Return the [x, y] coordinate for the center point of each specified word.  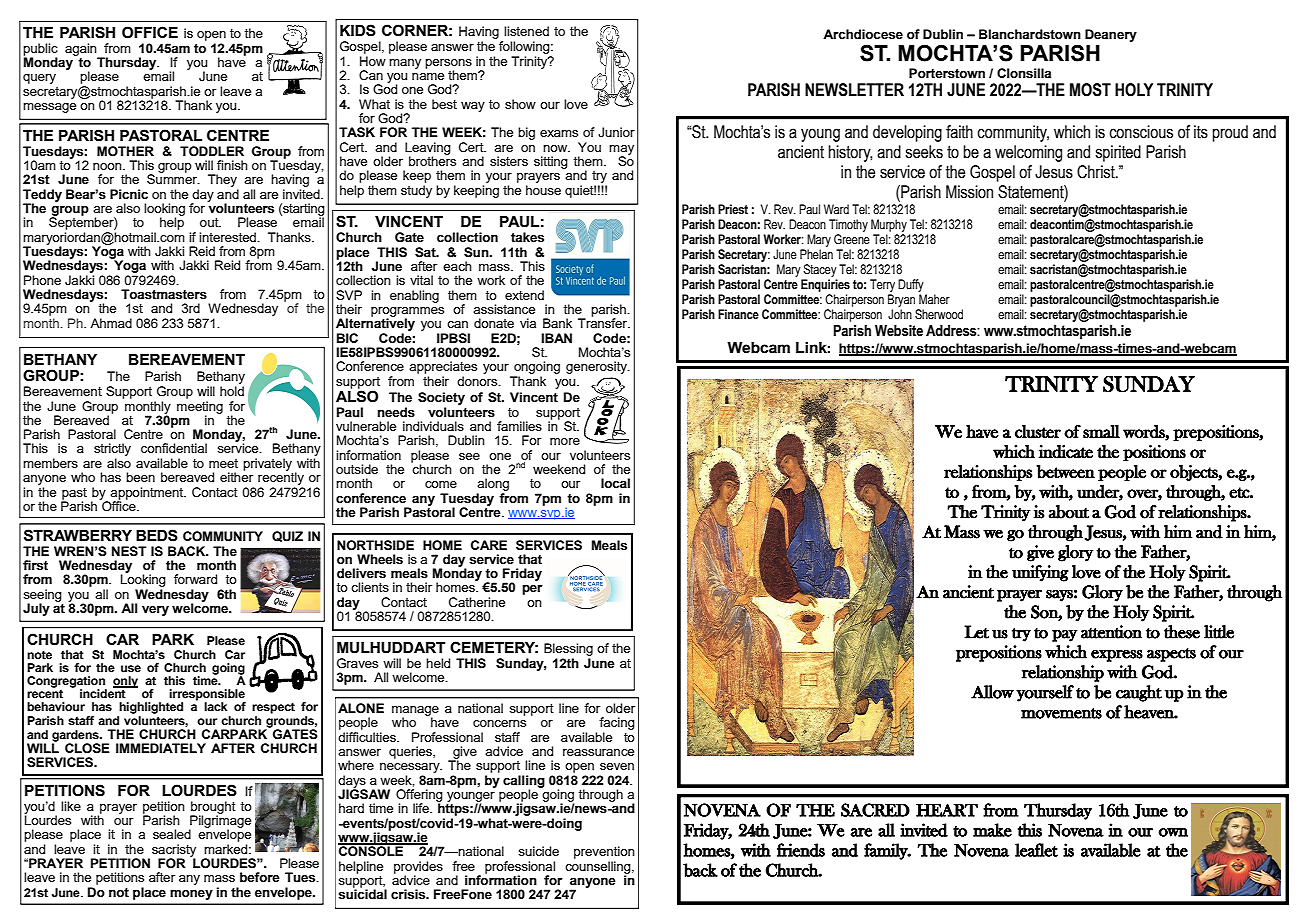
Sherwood [939, 314]
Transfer [604, 322]
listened [526, 31]
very [155, 611]
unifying [1040, 573]
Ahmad [111, 323]
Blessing [568, 649]
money [191, 895]
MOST [1090, 90]
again [82, 50]
